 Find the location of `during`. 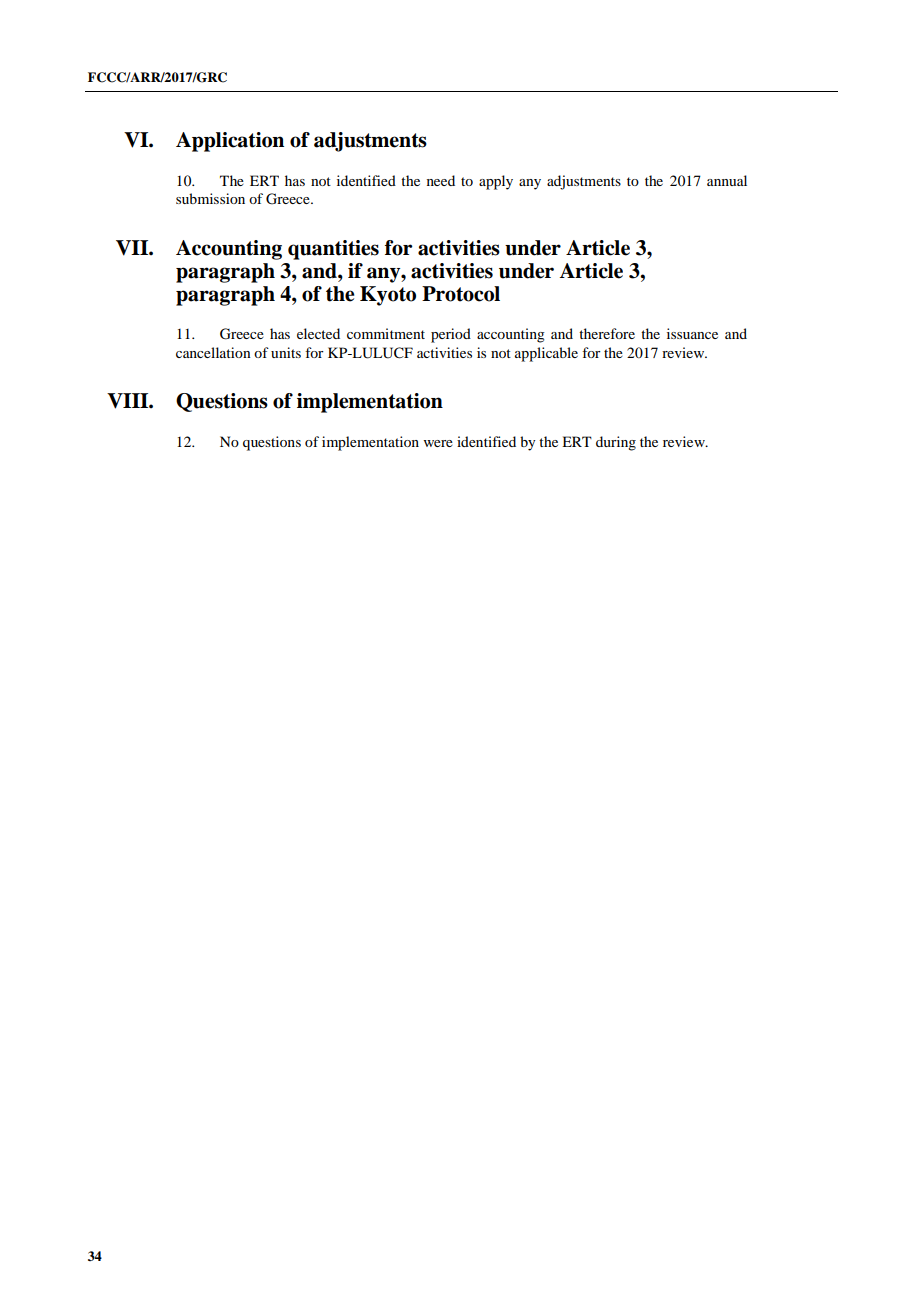

during is located at coordinates (616, 443).
